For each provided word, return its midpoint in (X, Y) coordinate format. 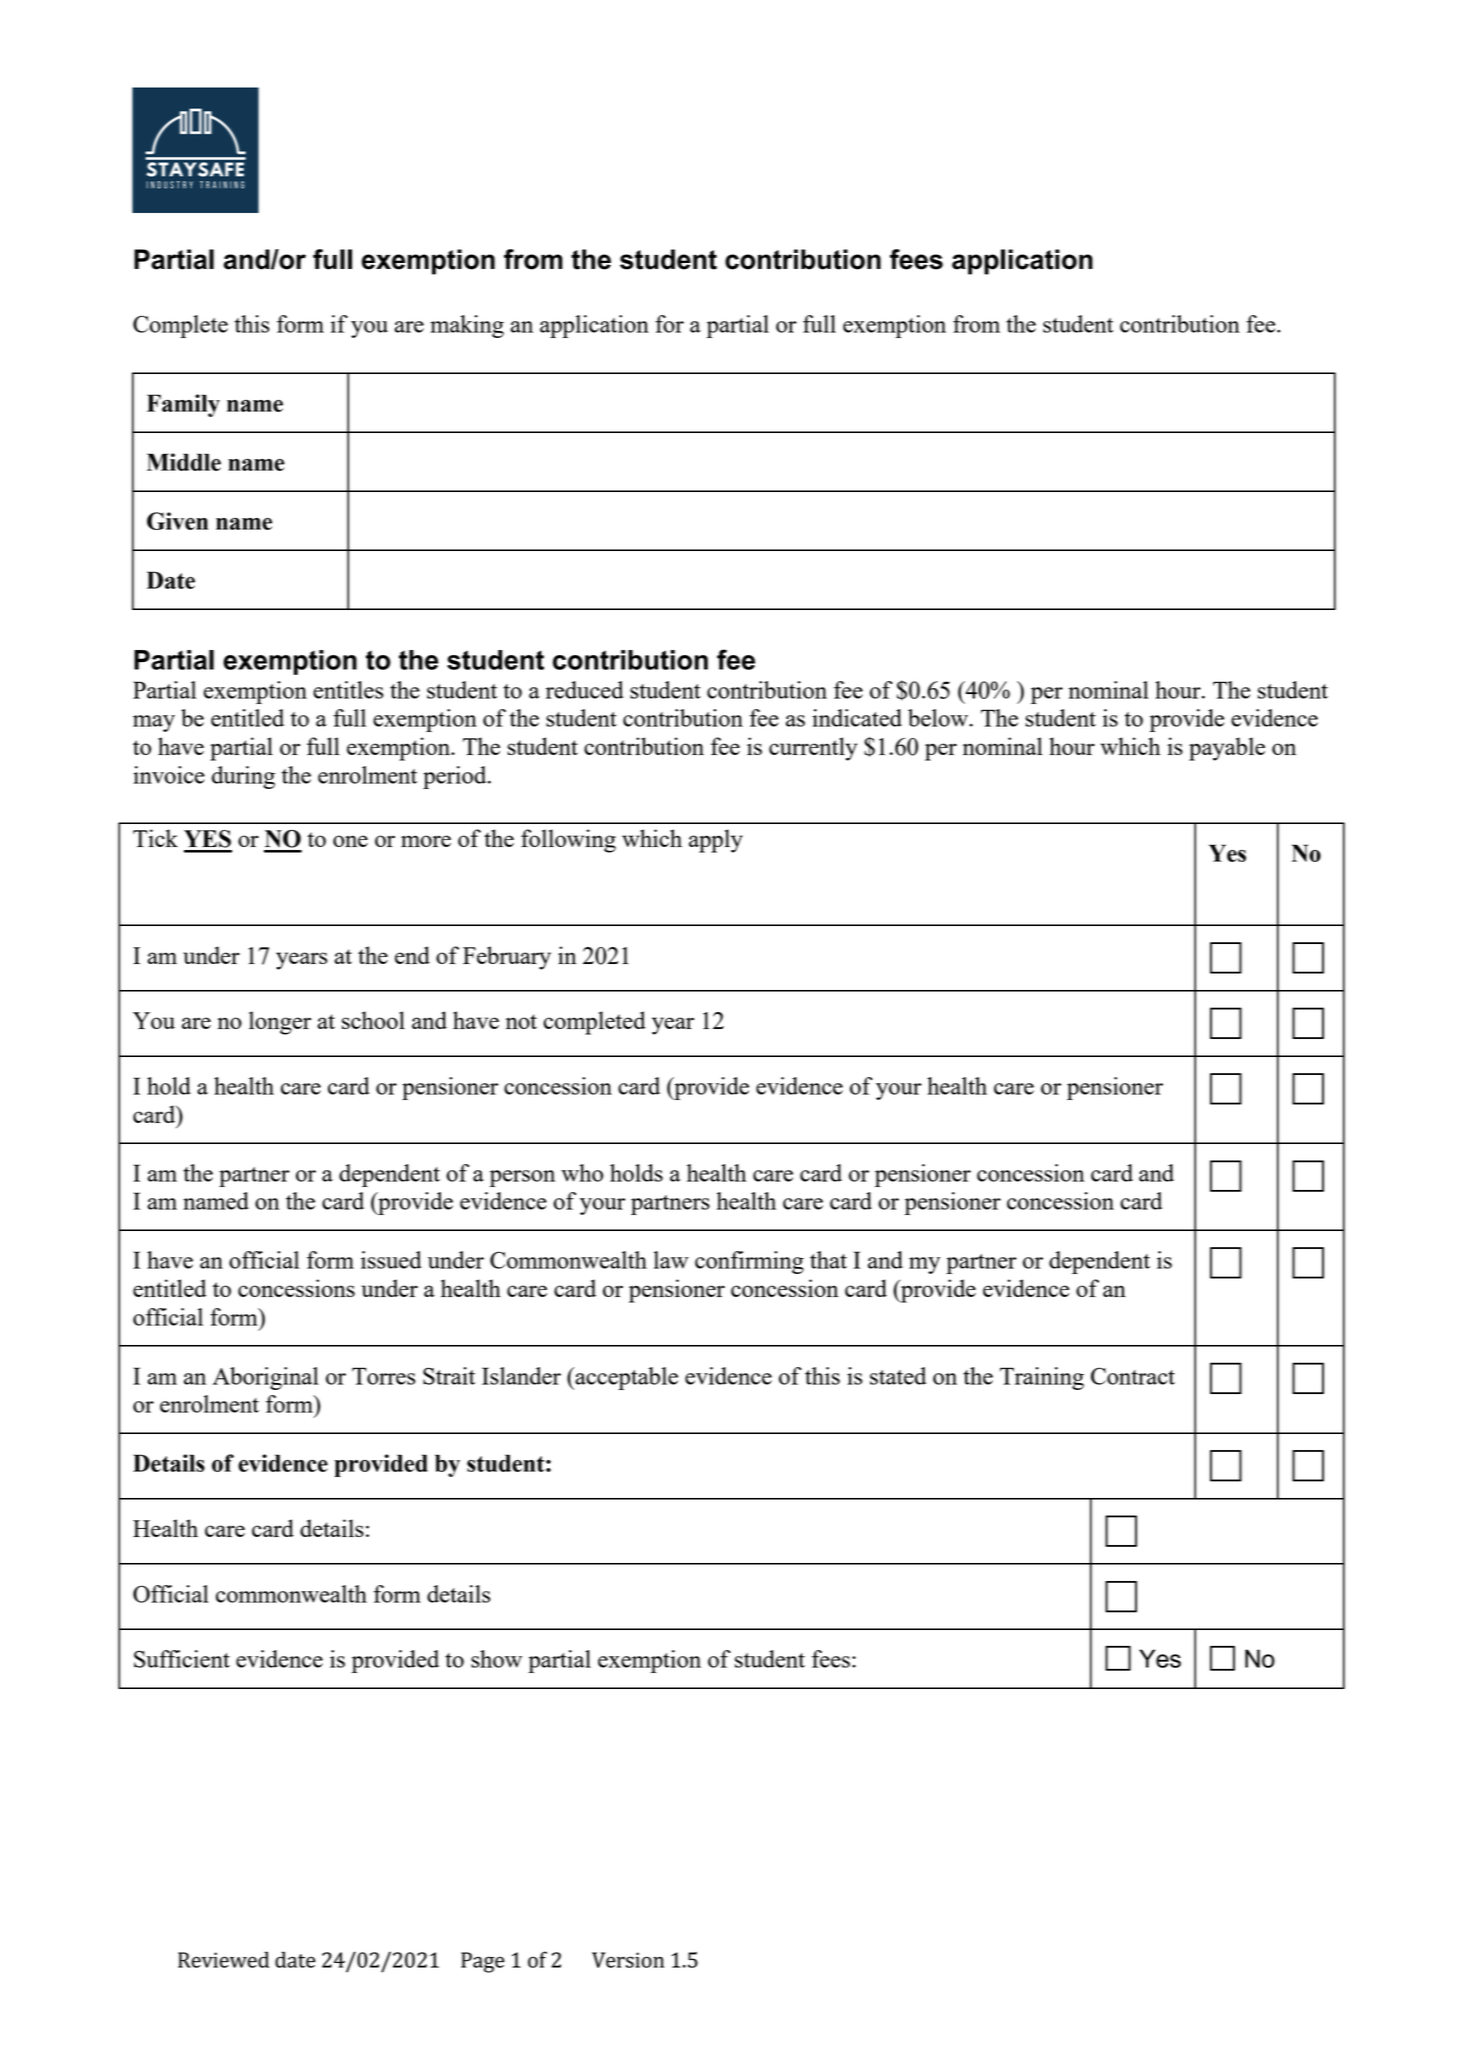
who (582, 1173)
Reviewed (223, 1959)
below (939, 718)
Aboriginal (266, 1378)
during (243, 777)
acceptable (625, 1378)
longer (280, 1023)
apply (716, 841)
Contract (1133, 1376)
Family (183, 405)
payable (1227, 749)
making (467, 326)
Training (1042, 1378)
